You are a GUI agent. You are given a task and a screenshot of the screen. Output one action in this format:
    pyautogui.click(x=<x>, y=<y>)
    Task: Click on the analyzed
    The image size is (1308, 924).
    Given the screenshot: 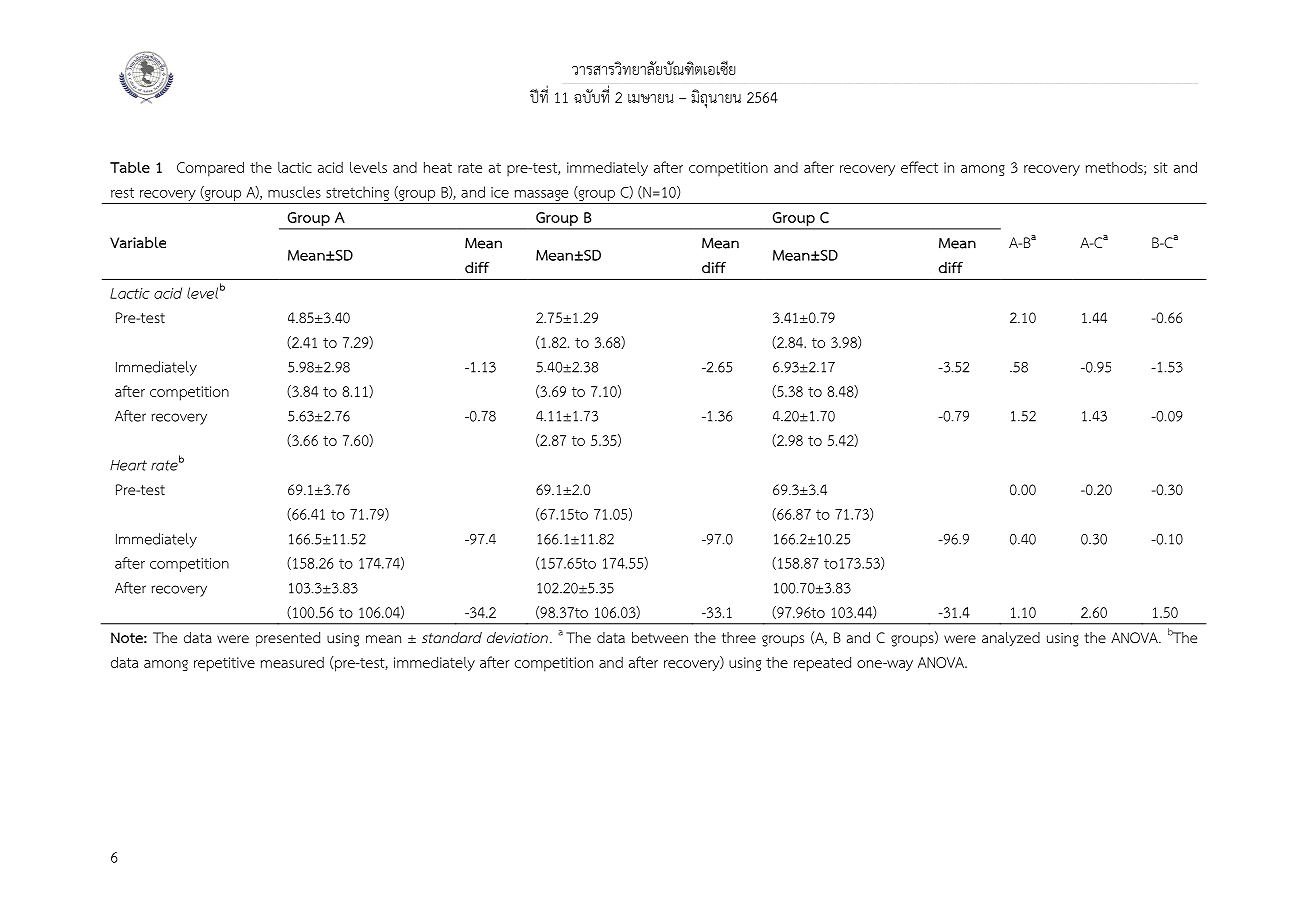 What is the action you would take?
    pyautogui.click(x=1011, y=639)
